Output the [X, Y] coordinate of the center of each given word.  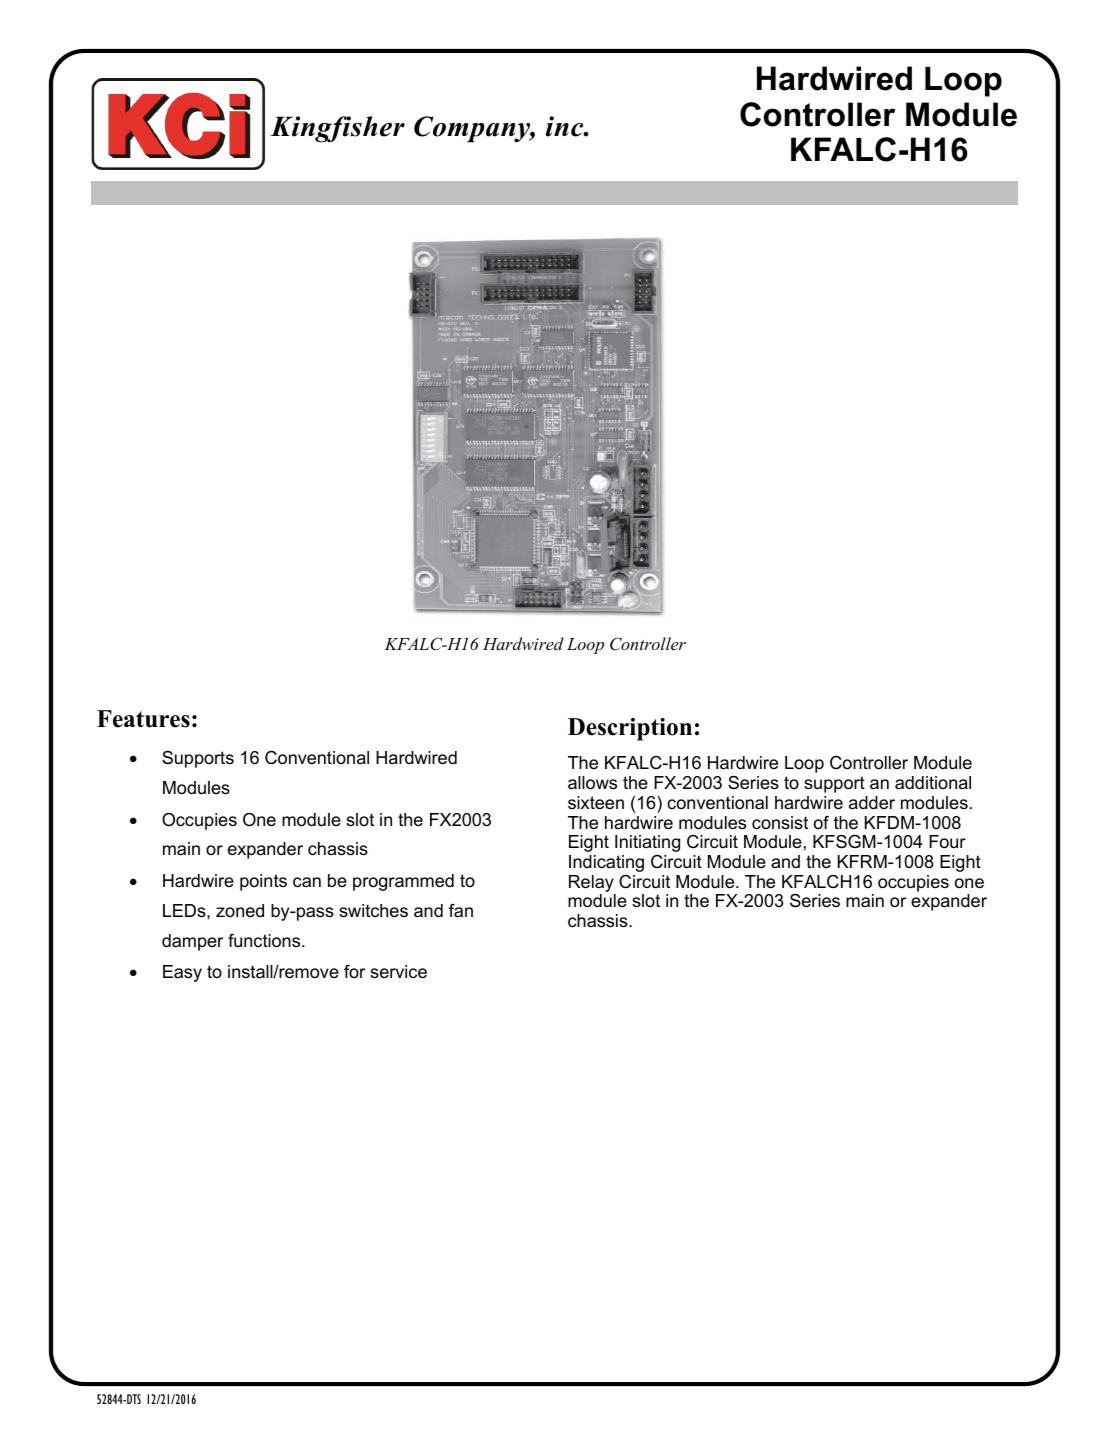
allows [592, 783]
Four [947, 842]
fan [461, 910]
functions [265, 941]
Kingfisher [337, 129]
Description [630, 729]
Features [143, 719]
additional [933, 782]
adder [872, 802]
